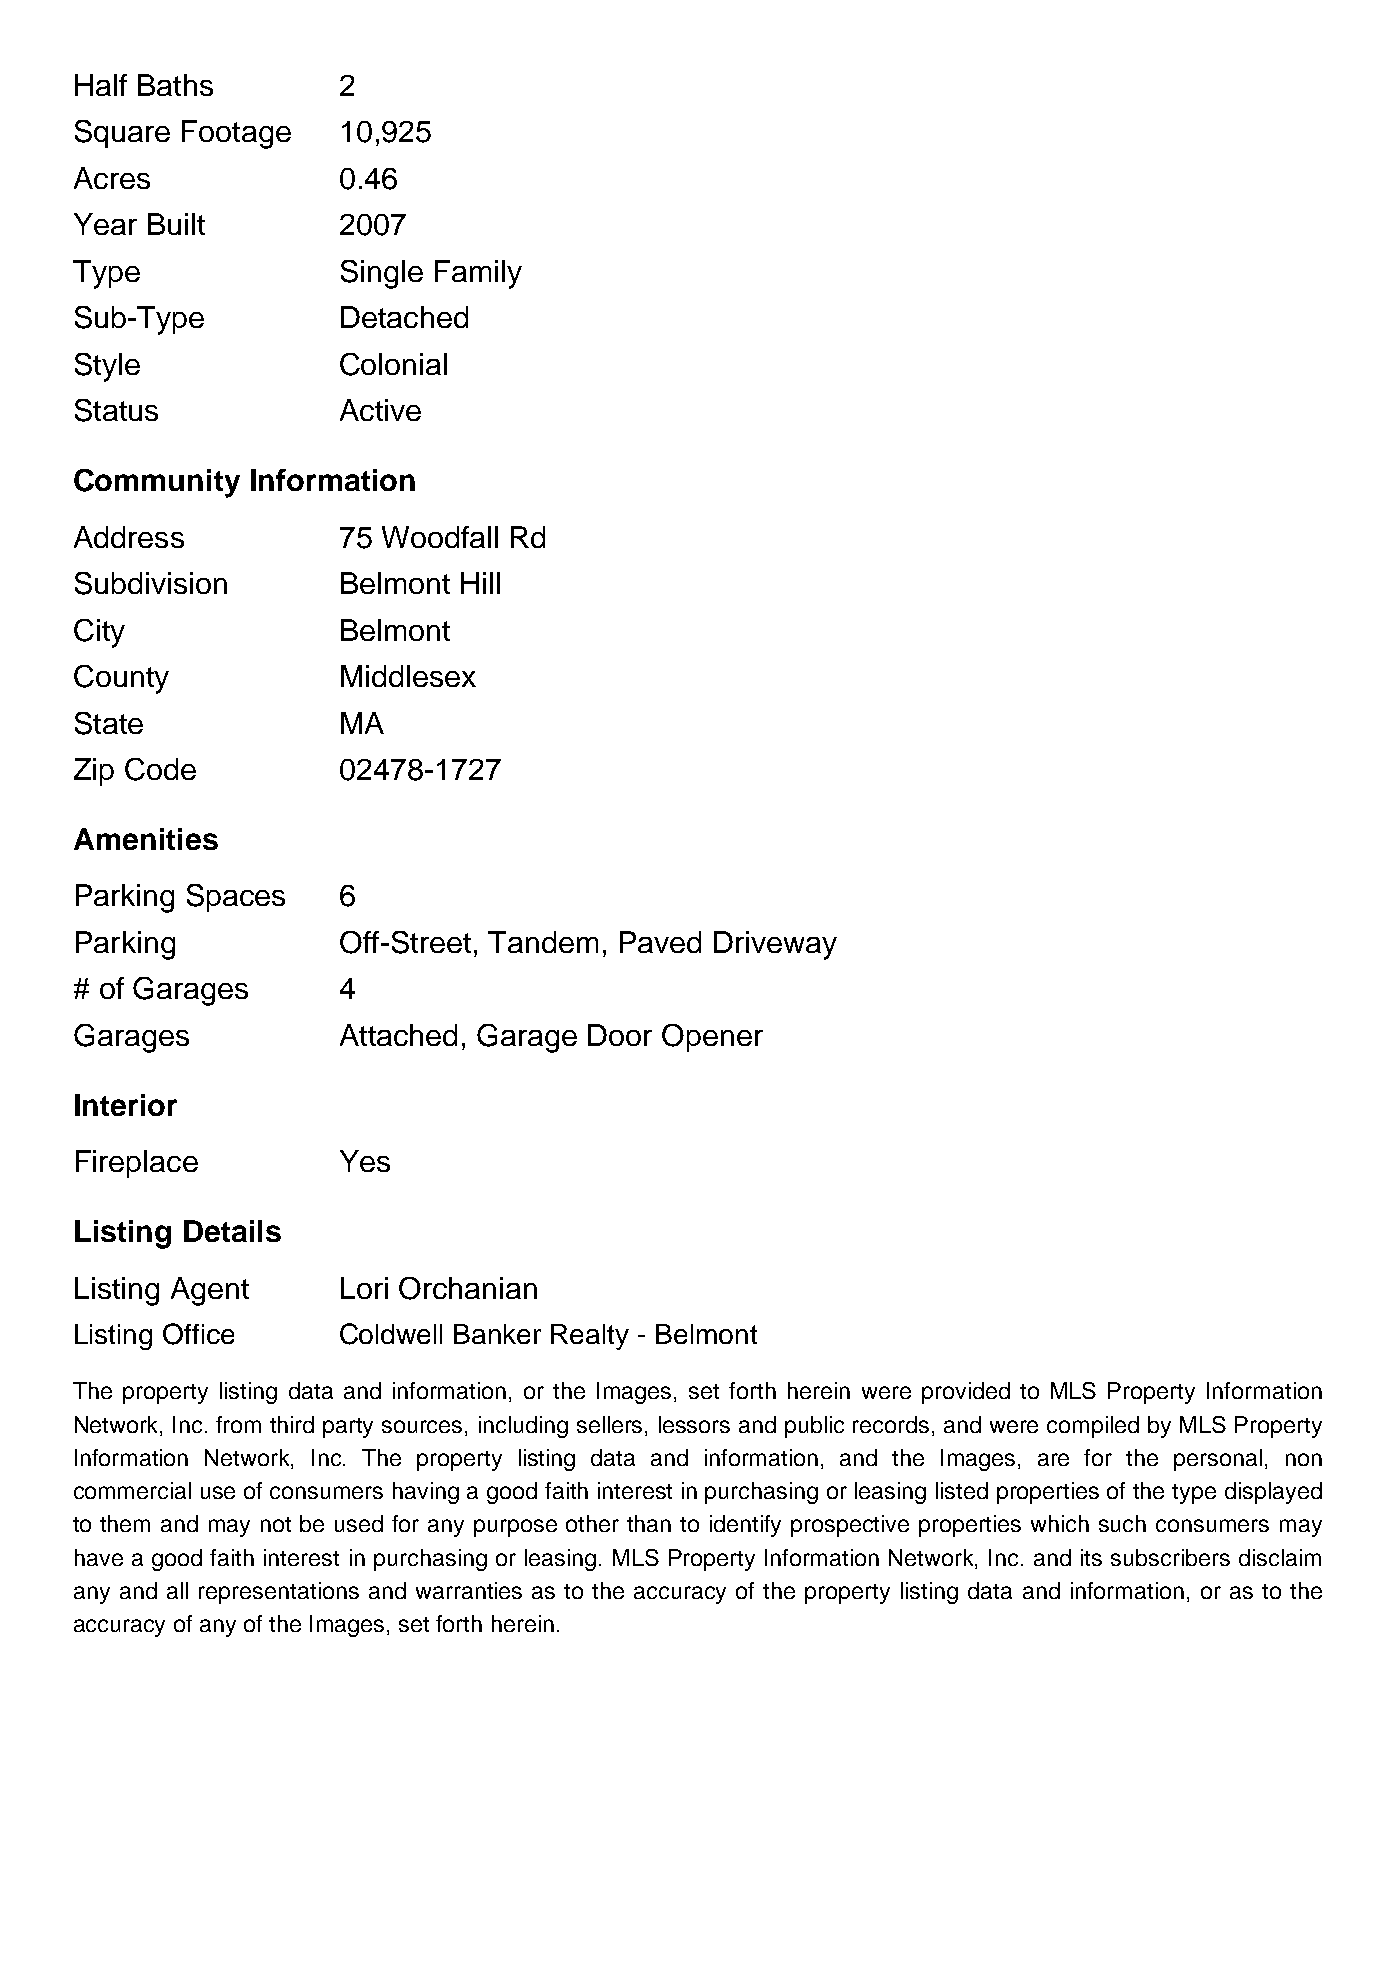  What do you see at coordinates (157, 483) in the screenshot?
I see `Community` at bounding box center [157, 483].
